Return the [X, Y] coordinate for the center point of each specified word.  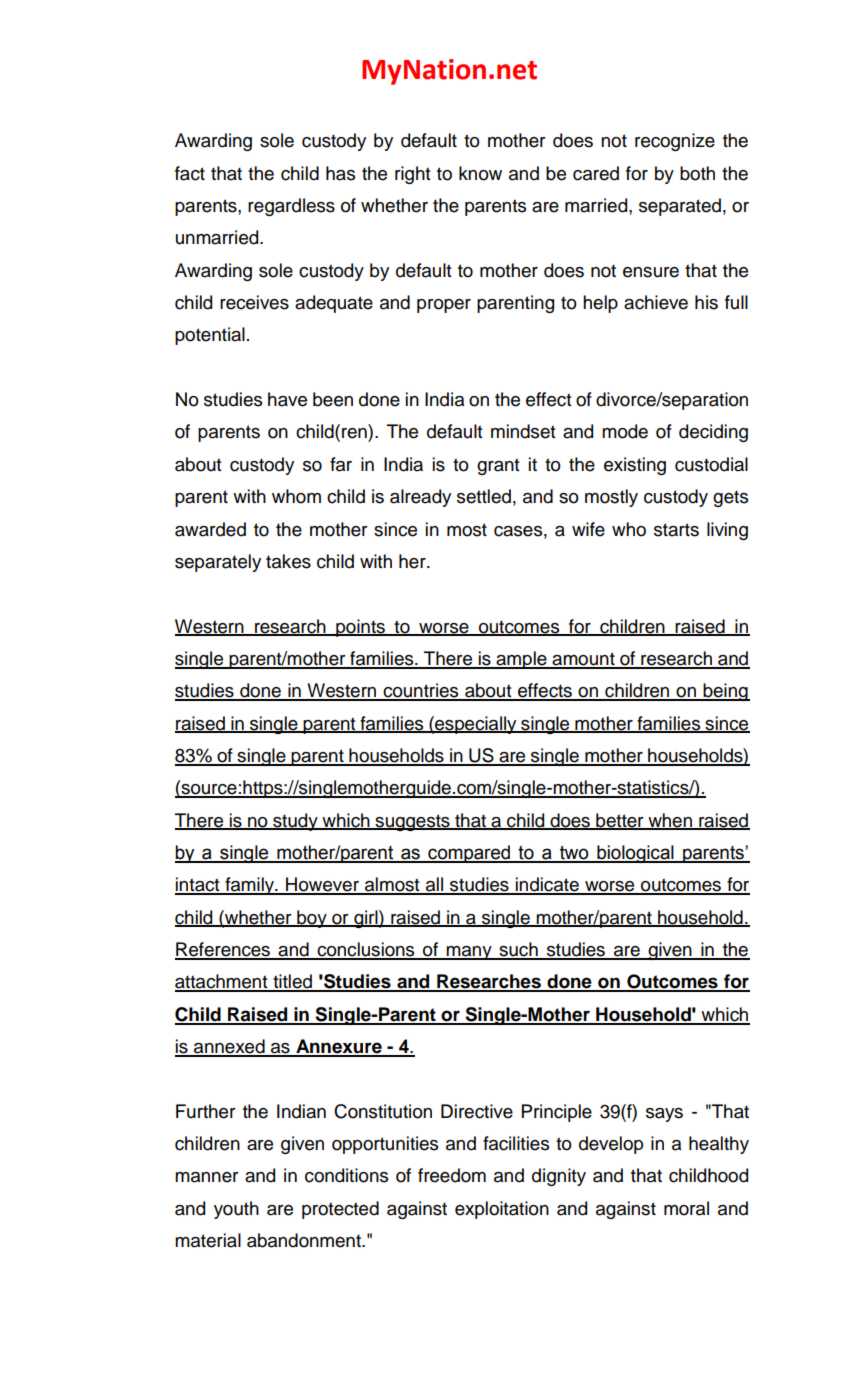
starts [676, 530]
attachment [222, 982]
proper [444, 306]
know [480, 173]
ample [521, 660]
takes [288, 561]
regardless [291, 207]
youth [236, 1210]
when [670, 821]
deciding [713, 433]
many [469, 953]
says [664, 1115]
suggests [412, 822]
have [287, 399]
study [295, 822]
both [697, 173]
